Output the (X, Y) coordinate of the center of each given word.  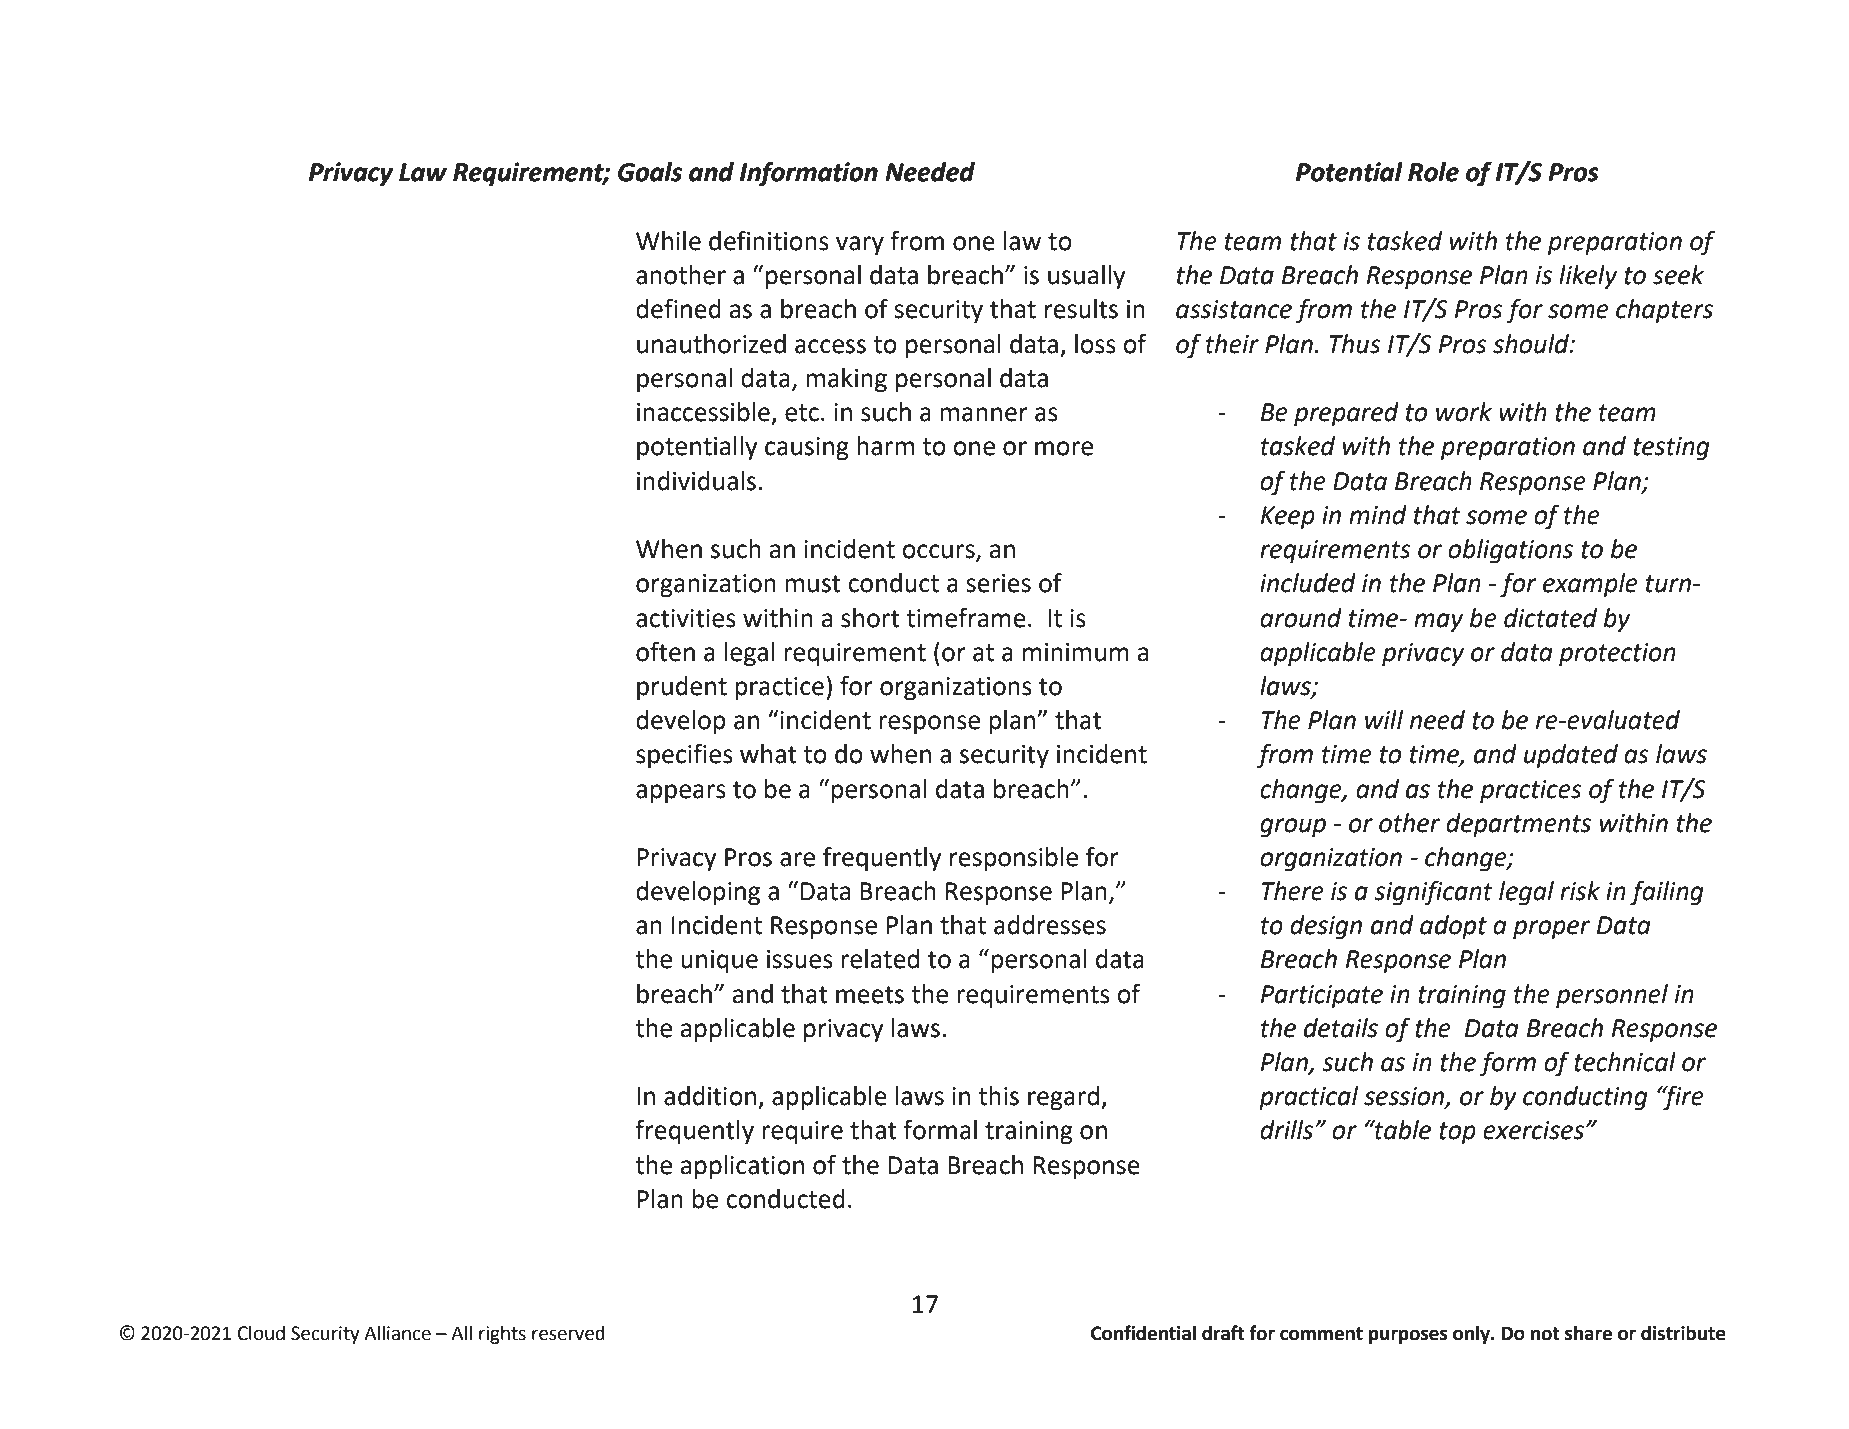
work (1464, 412)
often (665, 651)
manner (984, 414)
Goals (650, 172)
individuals (696, 481)
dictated (1550, 618)
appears (681, 794)
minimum (1076, 652)
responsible (1014, 859)
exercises (1533, 1130)
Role (1433, 172)
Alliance (397, 1333)
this (998, 1096)
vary (860, 246)
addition (710, 1096)
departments (1518, 825)
